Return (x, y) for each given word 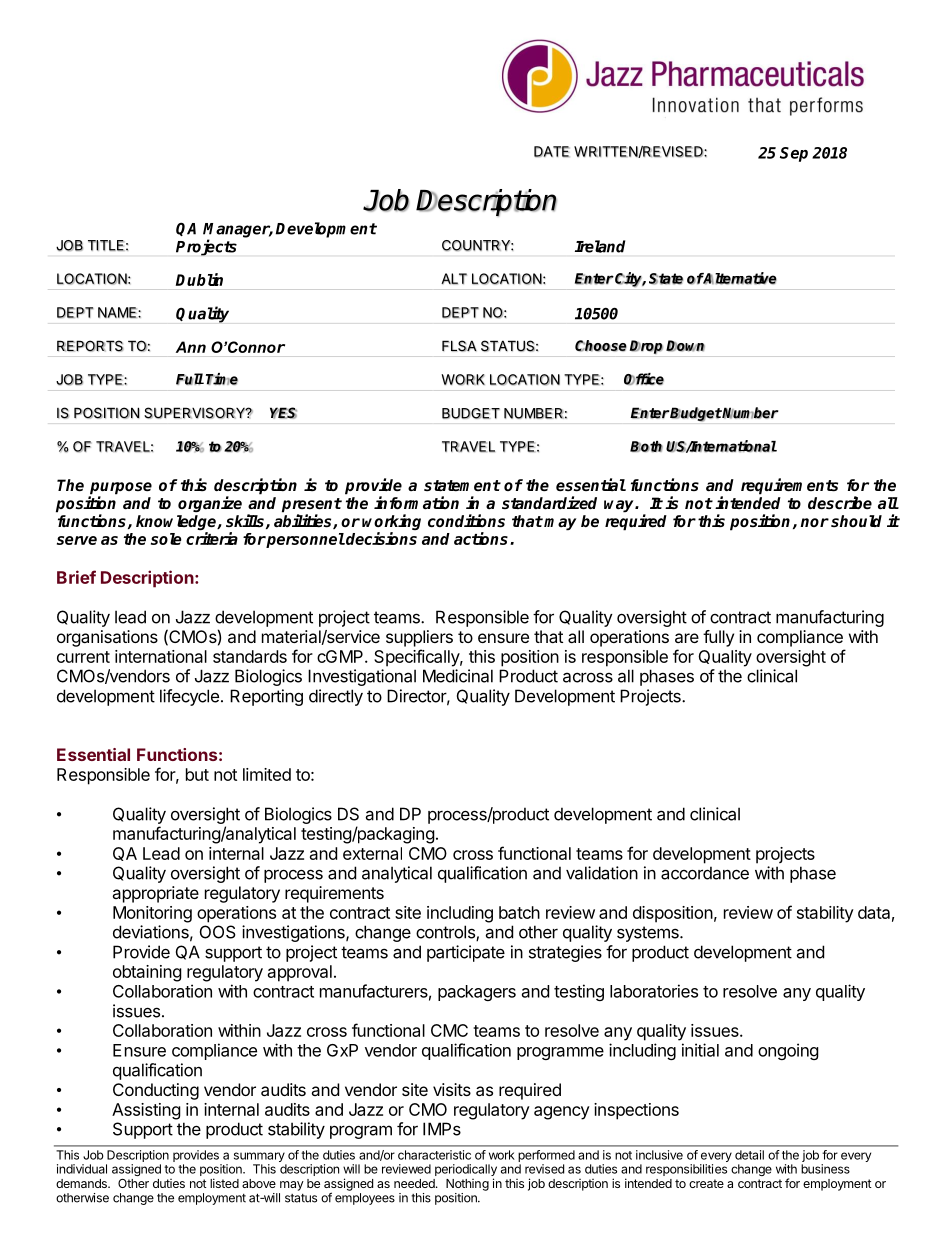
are (687, 638)
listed (224, 1183)
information (416, 502)
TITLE (106, 245)
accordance (705, 873)
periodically (466, 1171)
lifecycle (189, 697)
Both (646, 446)
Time (222, 379)
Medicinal (458, 676)
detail (749, 1155)
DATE (552, 151)
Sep (794, 154)
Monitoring (152, 914)
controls (446, 933)
